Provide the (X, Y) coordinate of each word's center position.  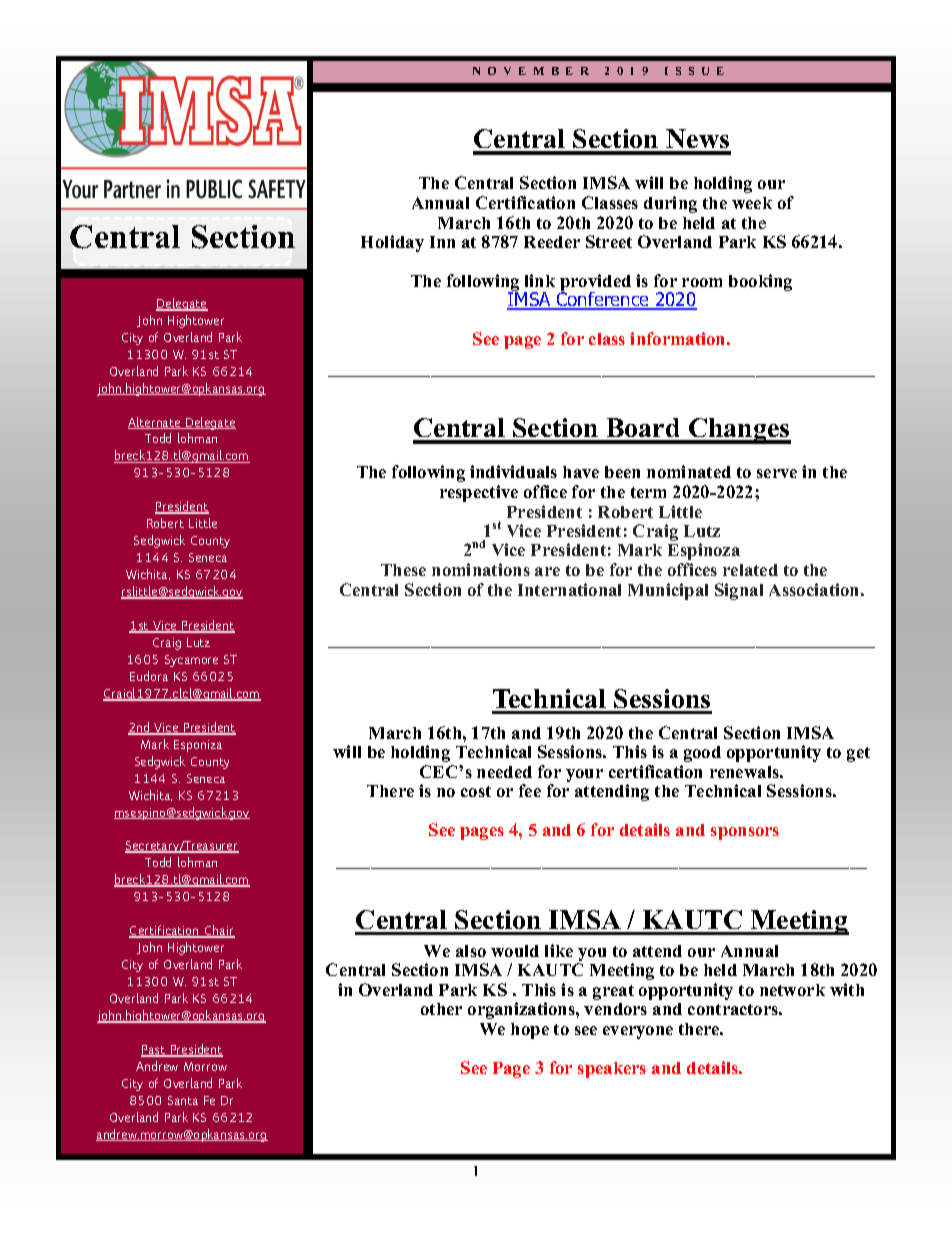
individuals (513, 471)
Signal (739, 591)
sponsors (745, 833)
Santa (183, 1100)
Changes (739, 431)
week (752, 203)
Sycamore (191, 661)
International (569, 589)
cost (476, 791)
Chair (218, 931)
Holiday (392, 243)
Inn (442, 242)
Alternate (155, 423)
